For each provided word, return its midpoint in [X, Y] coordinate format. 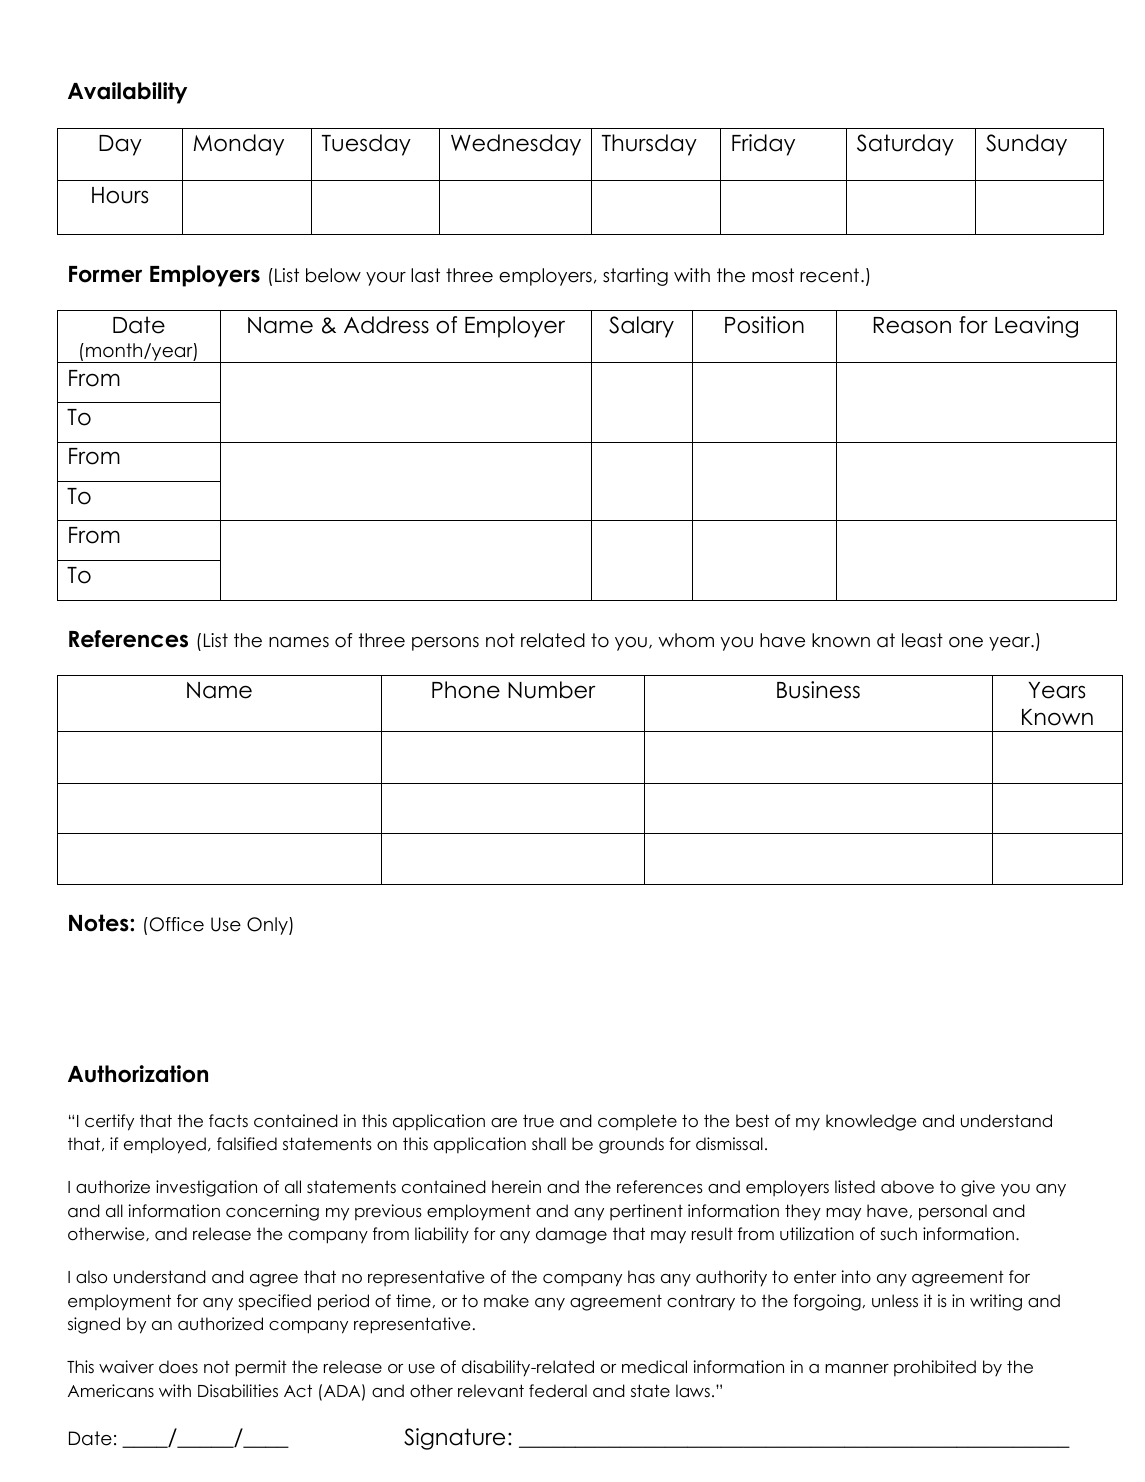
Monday [238, 145]
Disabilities [238, 1391]
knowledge [871, 1122]
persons [445, 644]
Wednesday [516, 145]
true [538, 1121]
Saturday [905, 145]
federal [558, 1391]
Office [175, 924]
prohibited [935, 1368]
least [922, 640]
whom [686, 640]
